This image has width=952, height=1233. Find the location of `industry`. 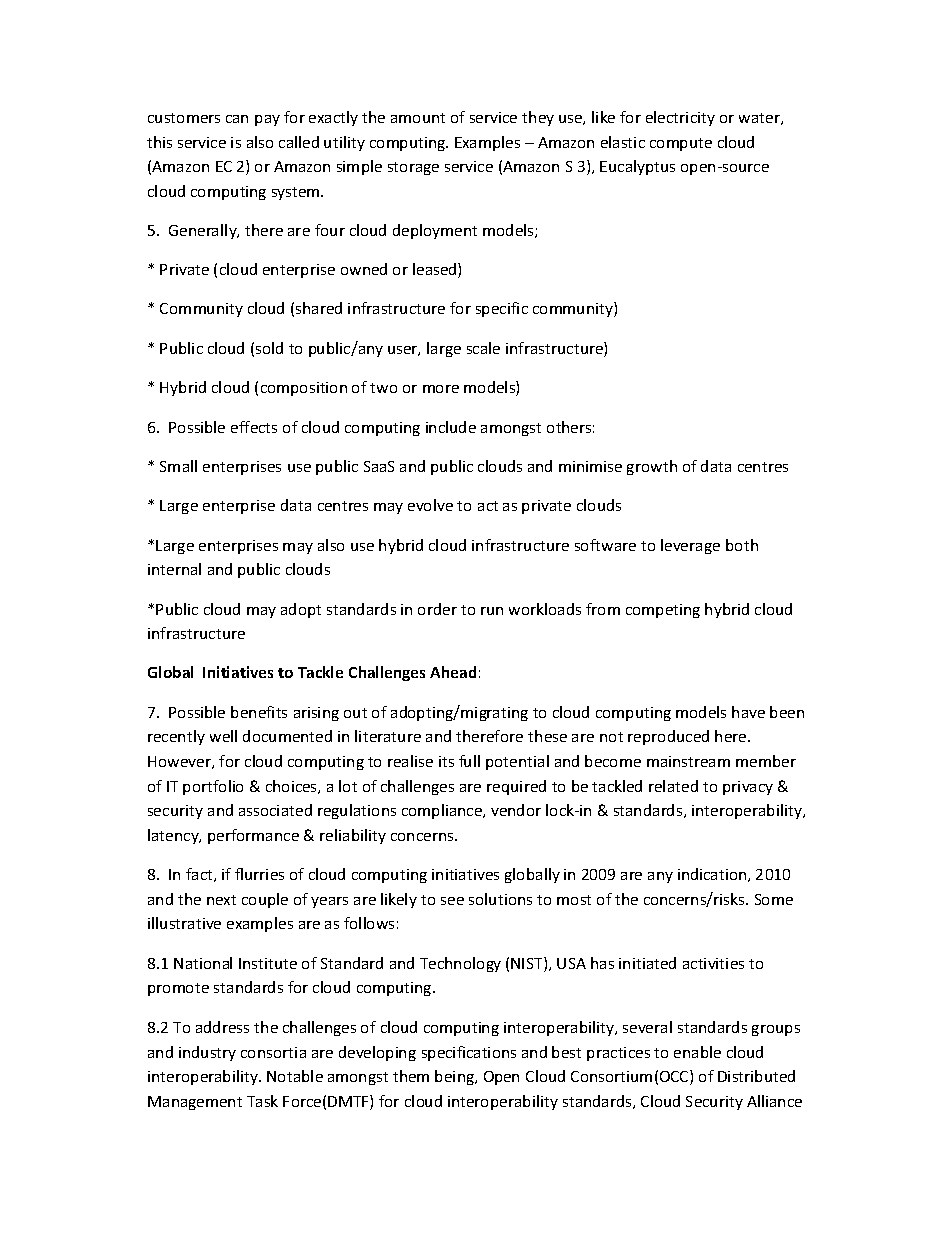

industry is located at coordinates (207, 1053).
